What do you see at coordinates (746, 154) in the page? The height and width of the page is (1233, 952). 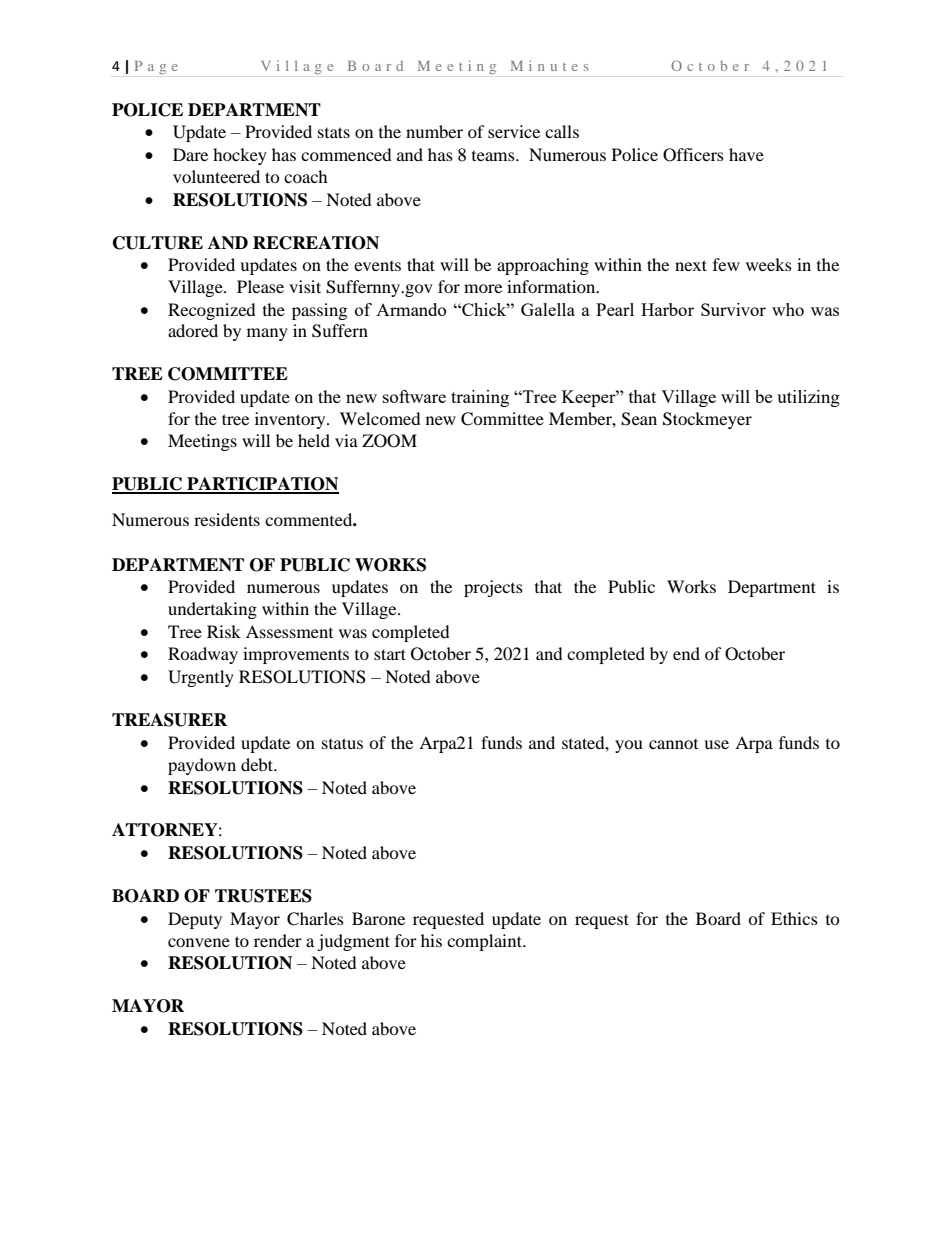 I see `have` at bounding box center [746, 154].
